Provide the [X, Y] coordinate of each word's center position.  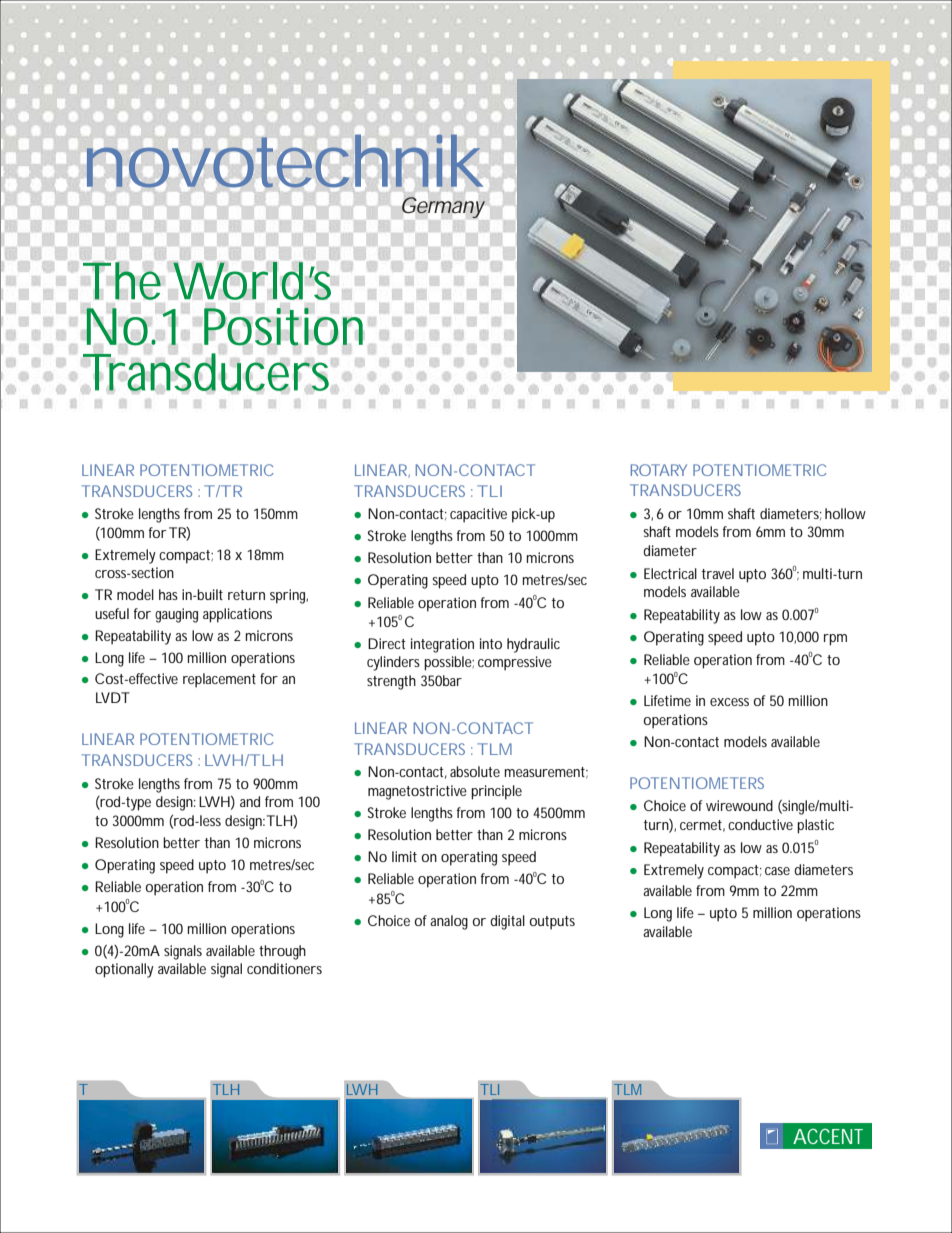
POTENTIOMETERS [697, 783]
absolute [475, 771]
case [777, 871]
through [282, 952]
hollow [845, 513]
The [122, 281]
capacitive [478, 515]
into [491, 643]
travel [718, 573]
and [250, 801]
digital [507, 922]
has [168, 594]
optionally [124, 970]
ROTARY [659, 470]
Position [283, 326]
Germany [443, 207]
